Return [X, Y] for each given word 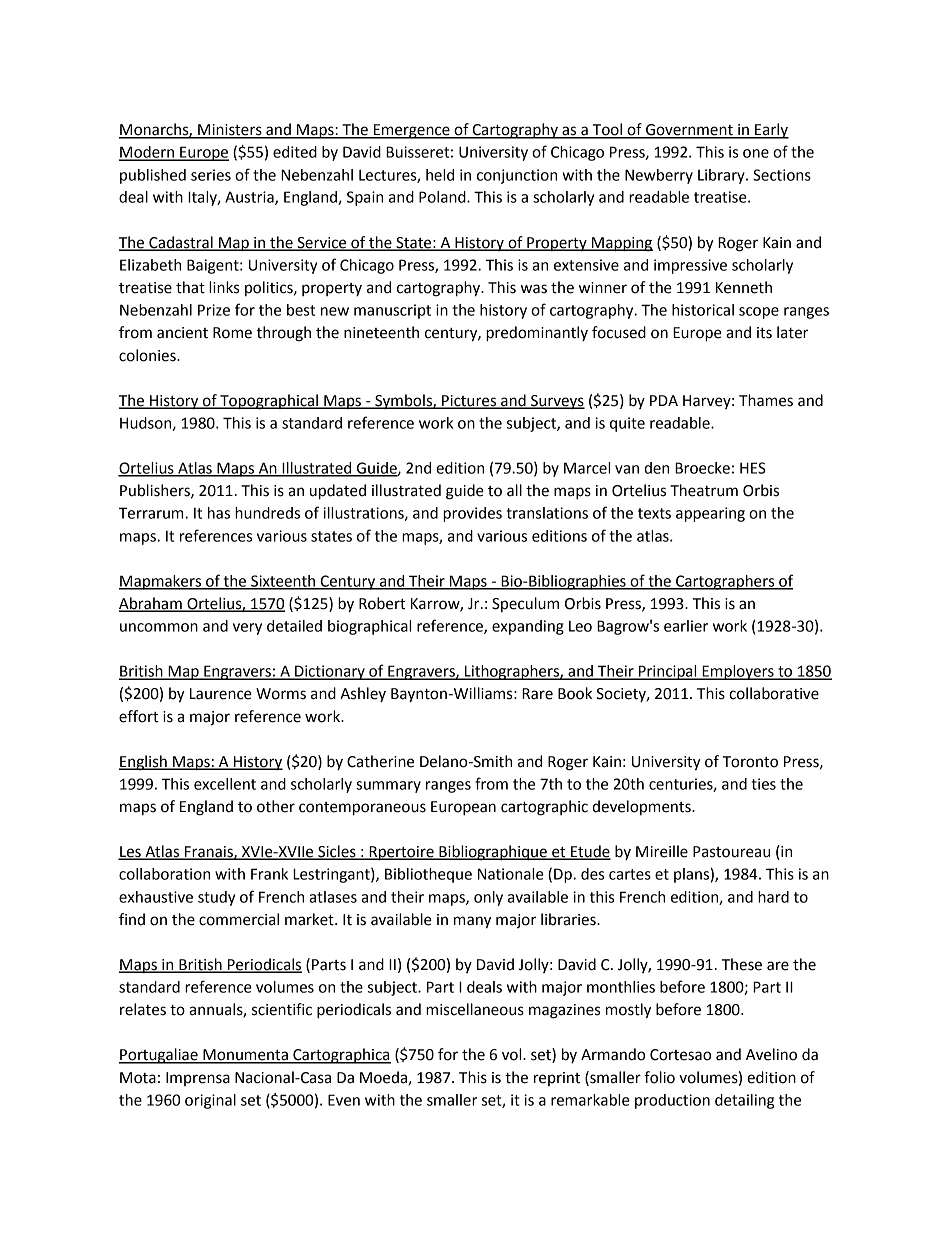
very [247, 629]
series [211, 175]
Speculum [525, 604]
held [440, 175]
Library [722, 176]
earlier [686, 626]
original [210, 1101]
